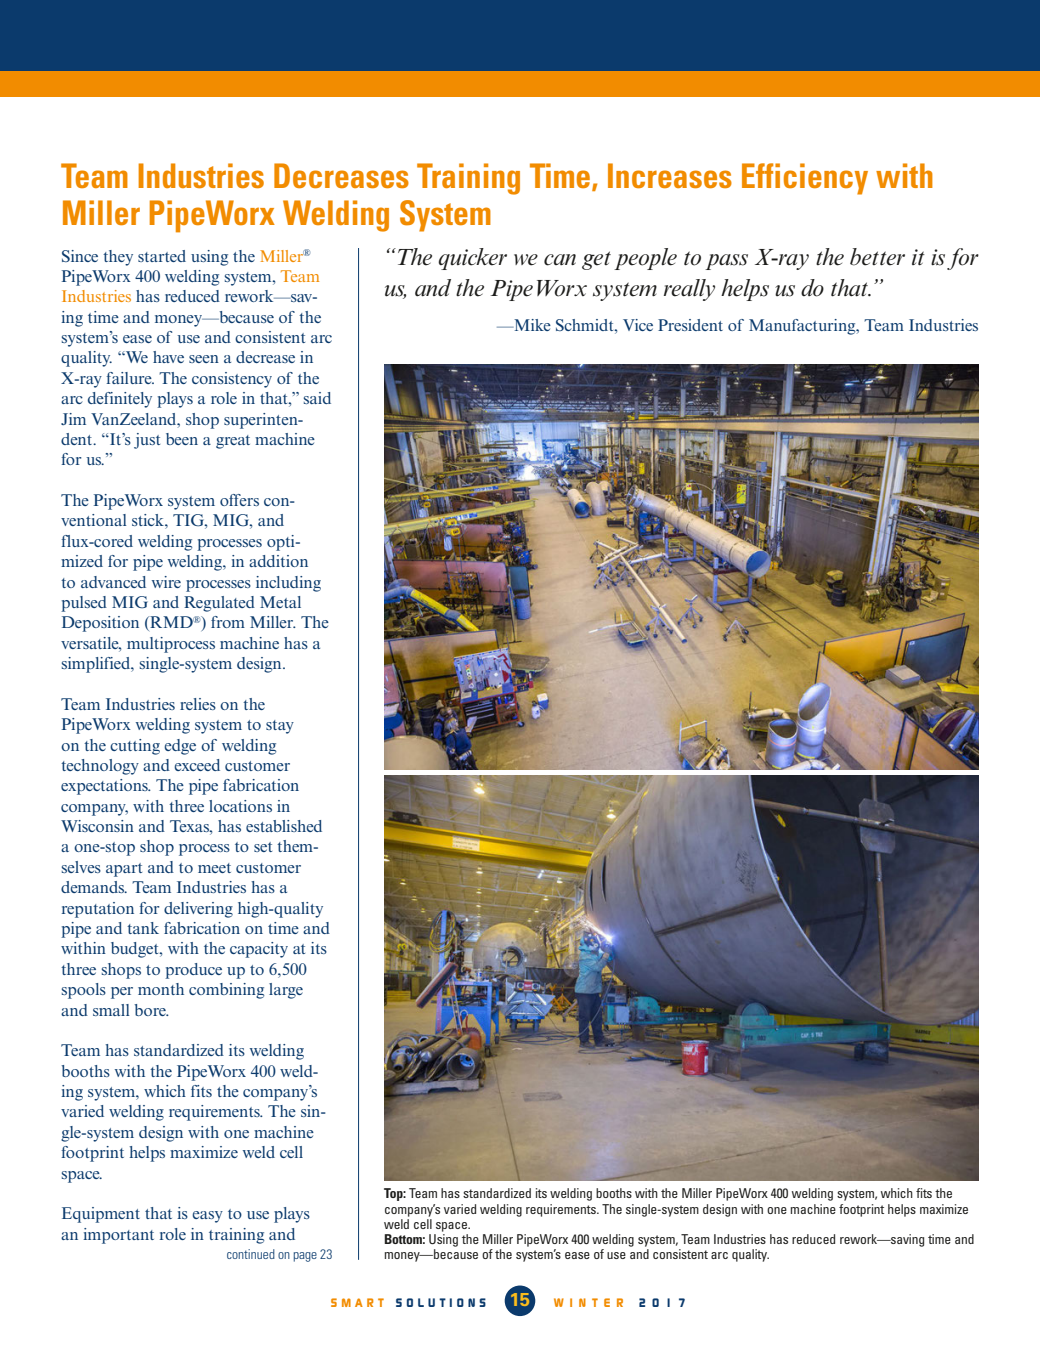 The width and height of the document is (1040, 1345). I want to click on Metal, so click(280, 602).
